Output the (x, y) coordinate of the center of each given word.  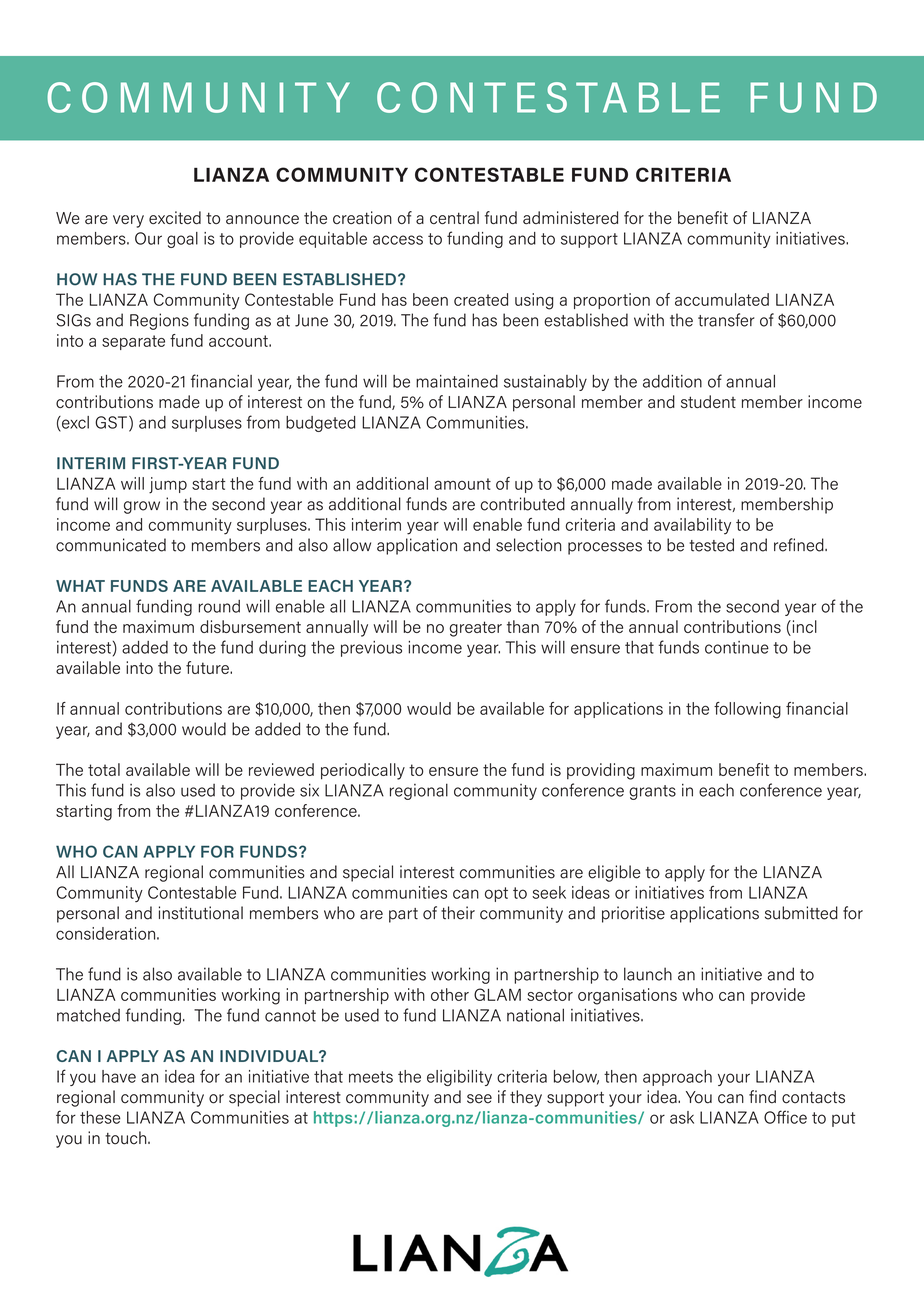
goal (182, 240)
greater (476, 629)
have (119, 1076)
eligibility (459, 1078)
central (454, 217)
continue (737, 647)
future (208, 667)
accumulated (722, 299)
